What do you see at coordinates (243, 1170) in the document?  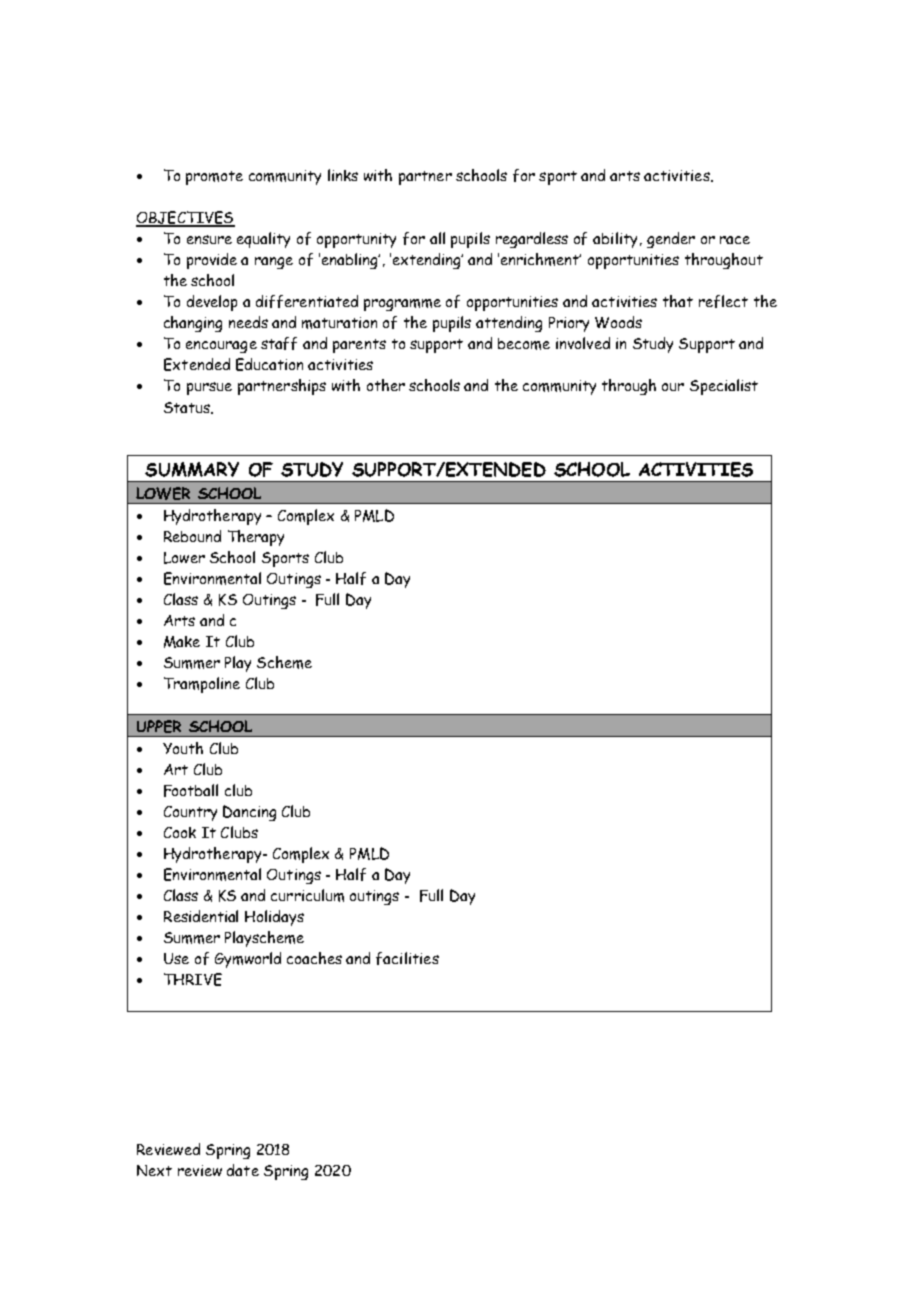 I see `date` at bounding box center [243, 1170].
